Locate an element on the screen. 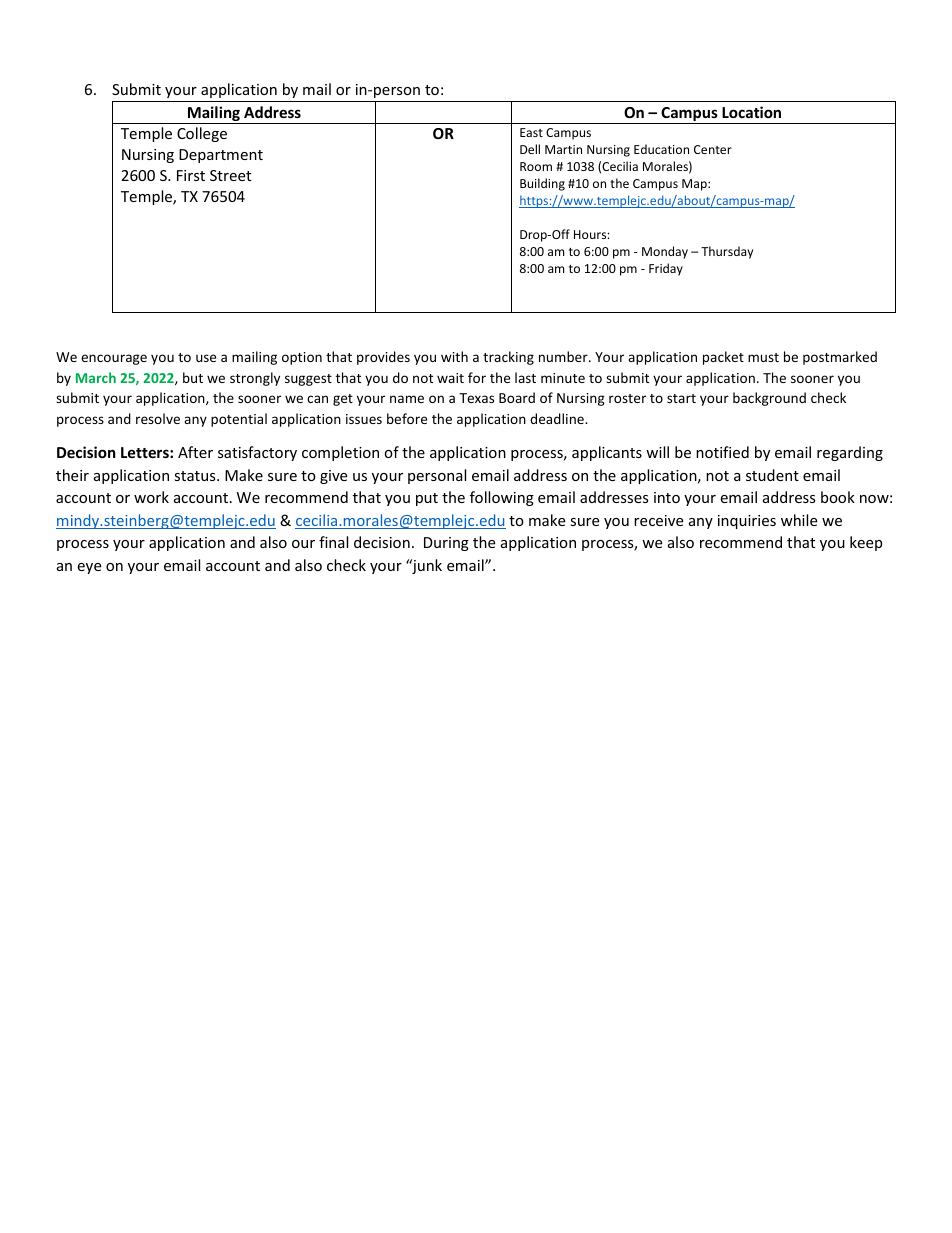  eye is located at coordinates (89, 568).
